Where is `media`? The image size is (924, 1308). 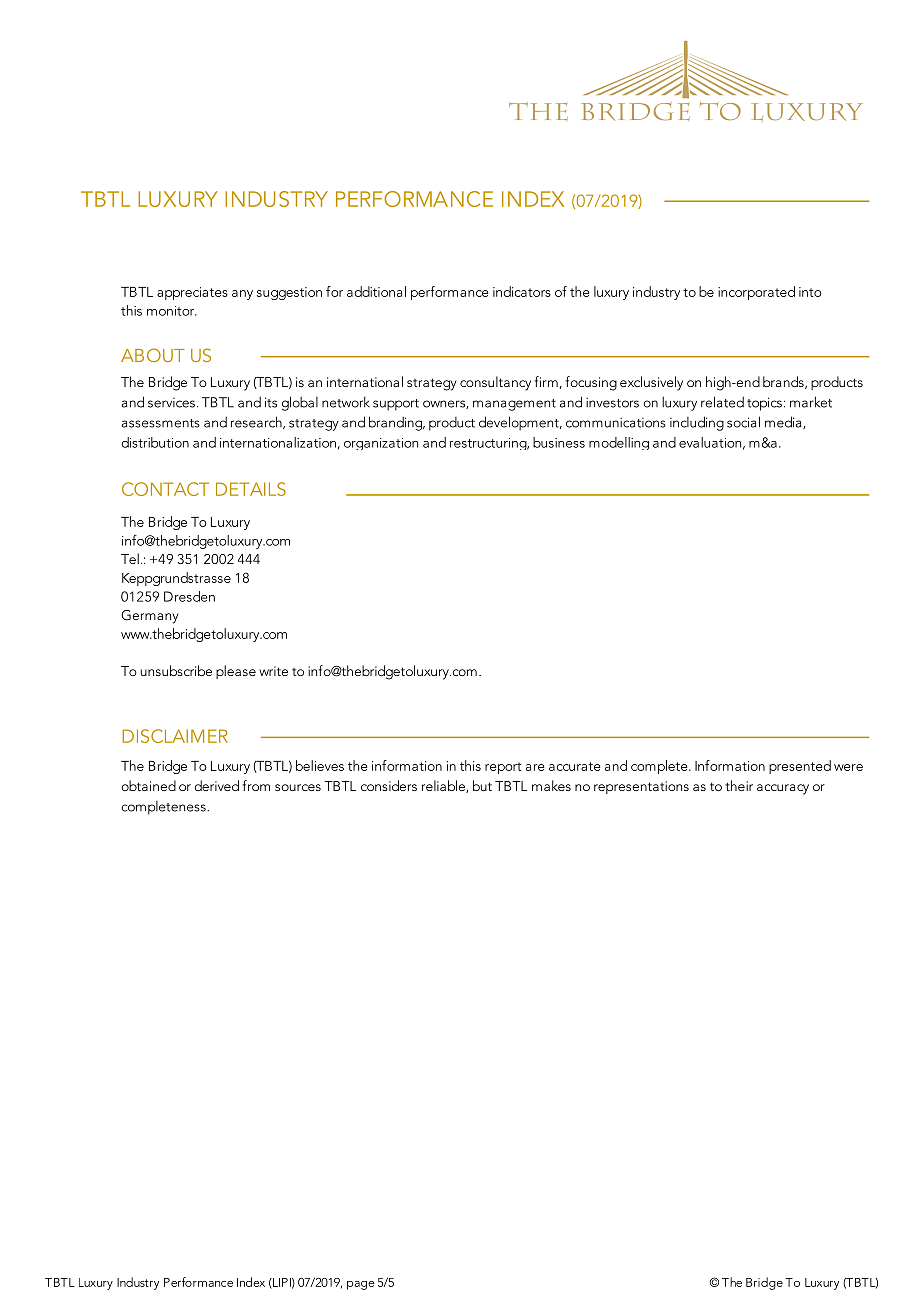
media is located at coordinates (784, 422).
